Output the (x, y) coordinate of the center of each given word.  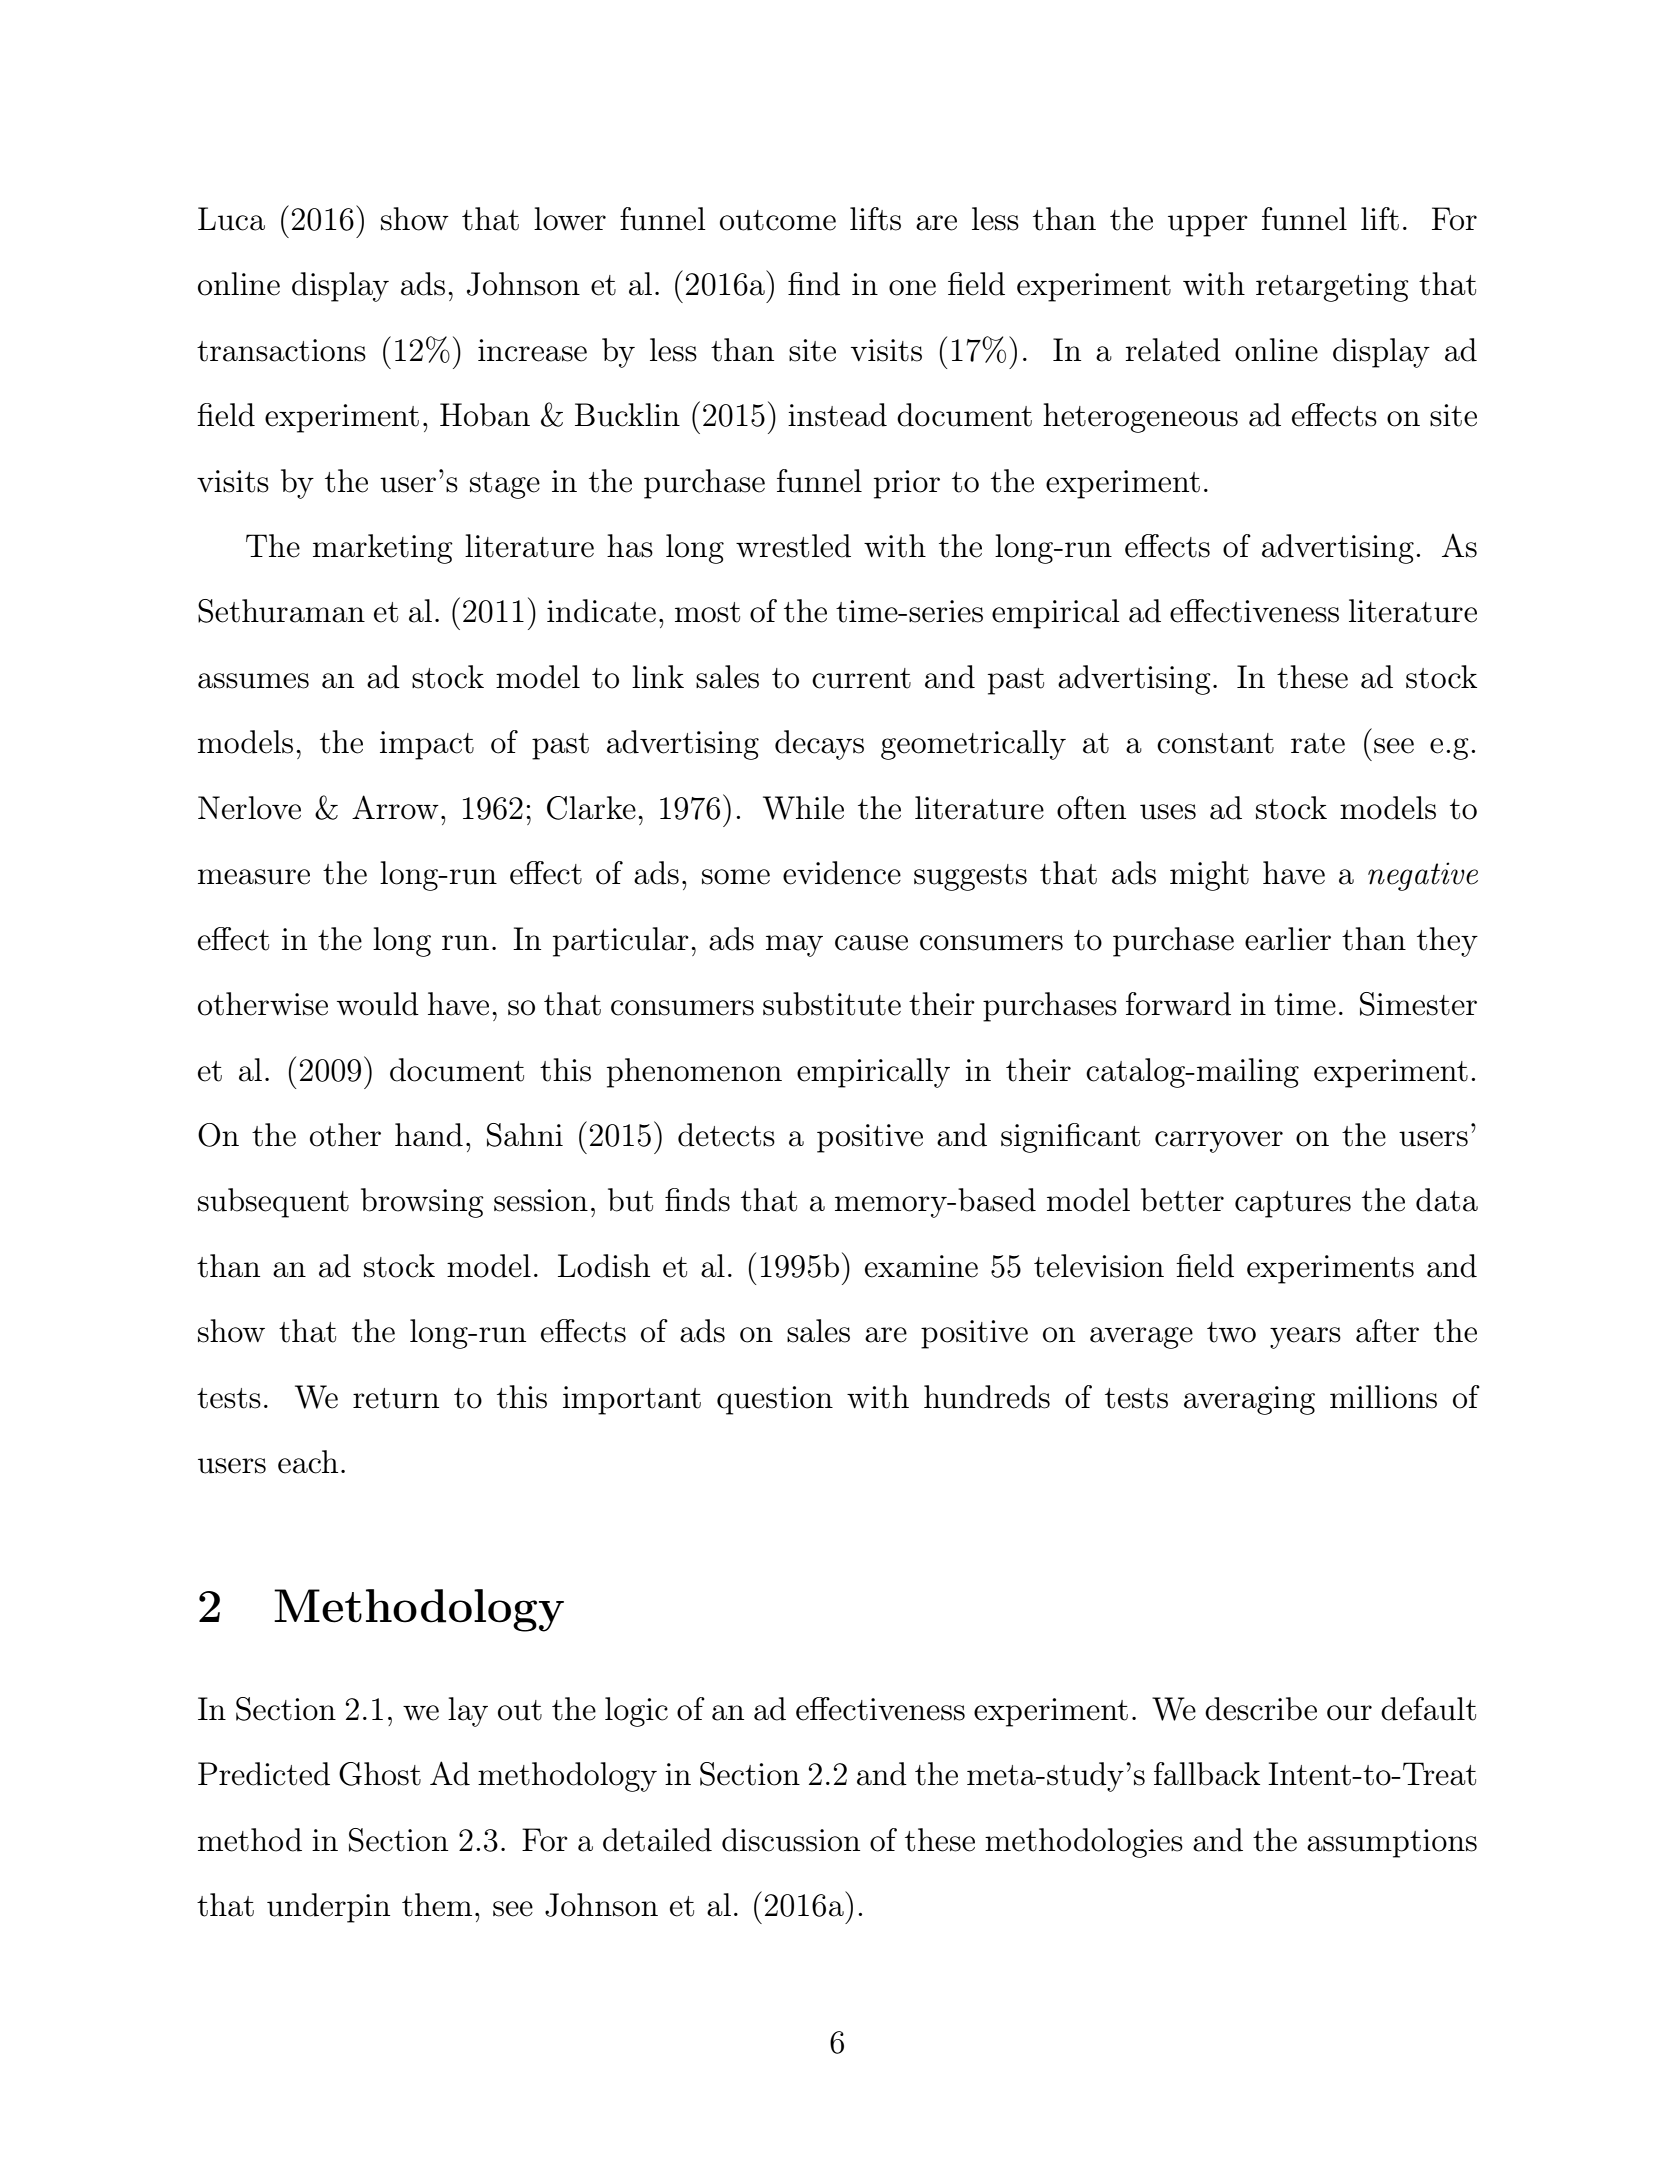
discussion (791, 1840)
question (775, 1400)
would (378, 1004)
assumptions (1392, 1843)
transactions (281, 350)
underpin (328, 1908)
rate (1318, 743)
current (861, 678)
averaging (1249, 1400)
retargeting (1332, 287)
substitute (832, 1004)
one (912, 288)
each (308, 1462)
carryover (1219, 1142)
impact (427, 745)
